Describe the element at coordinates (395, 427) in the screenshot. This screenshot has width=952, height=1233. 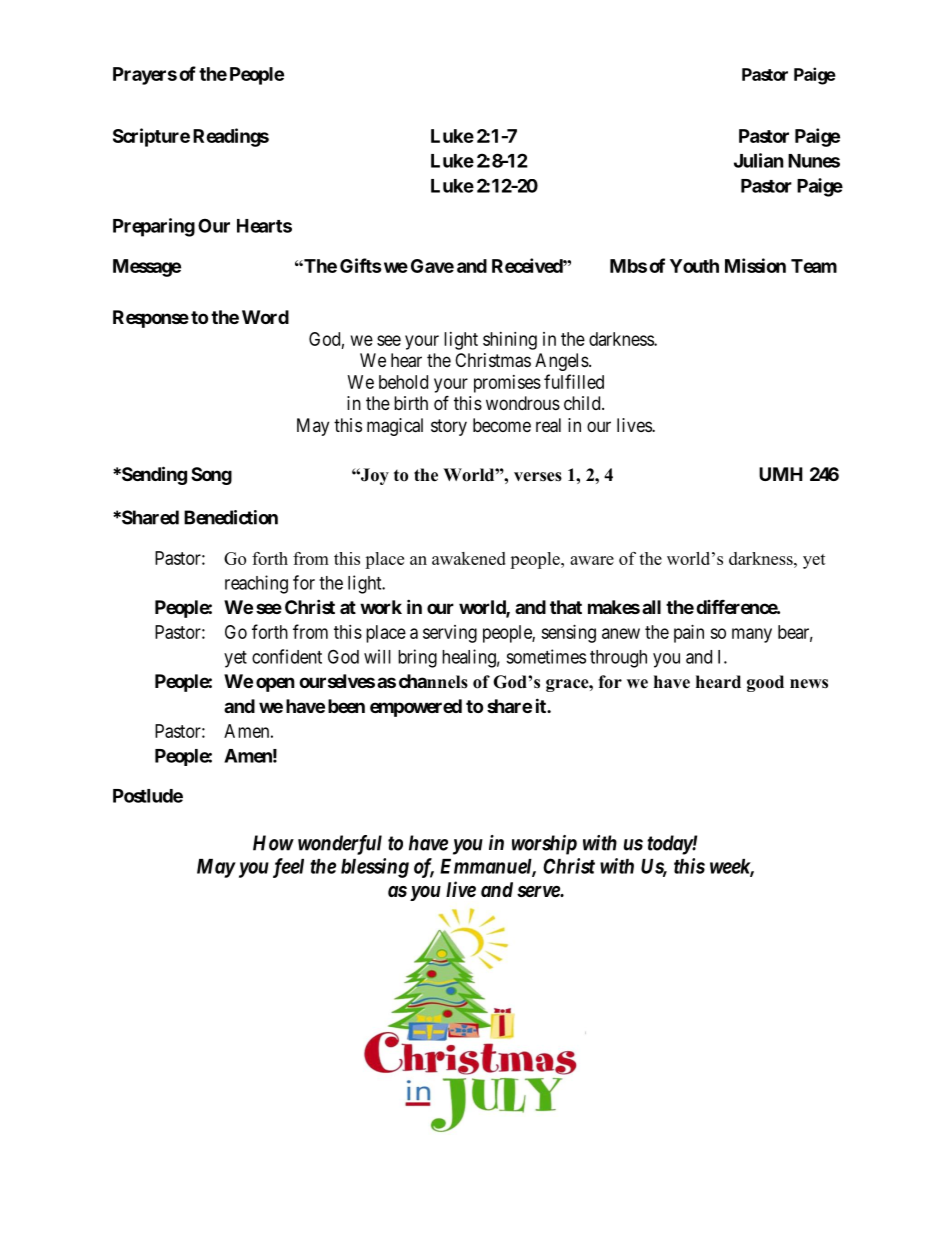
I see `magical` at that location.
